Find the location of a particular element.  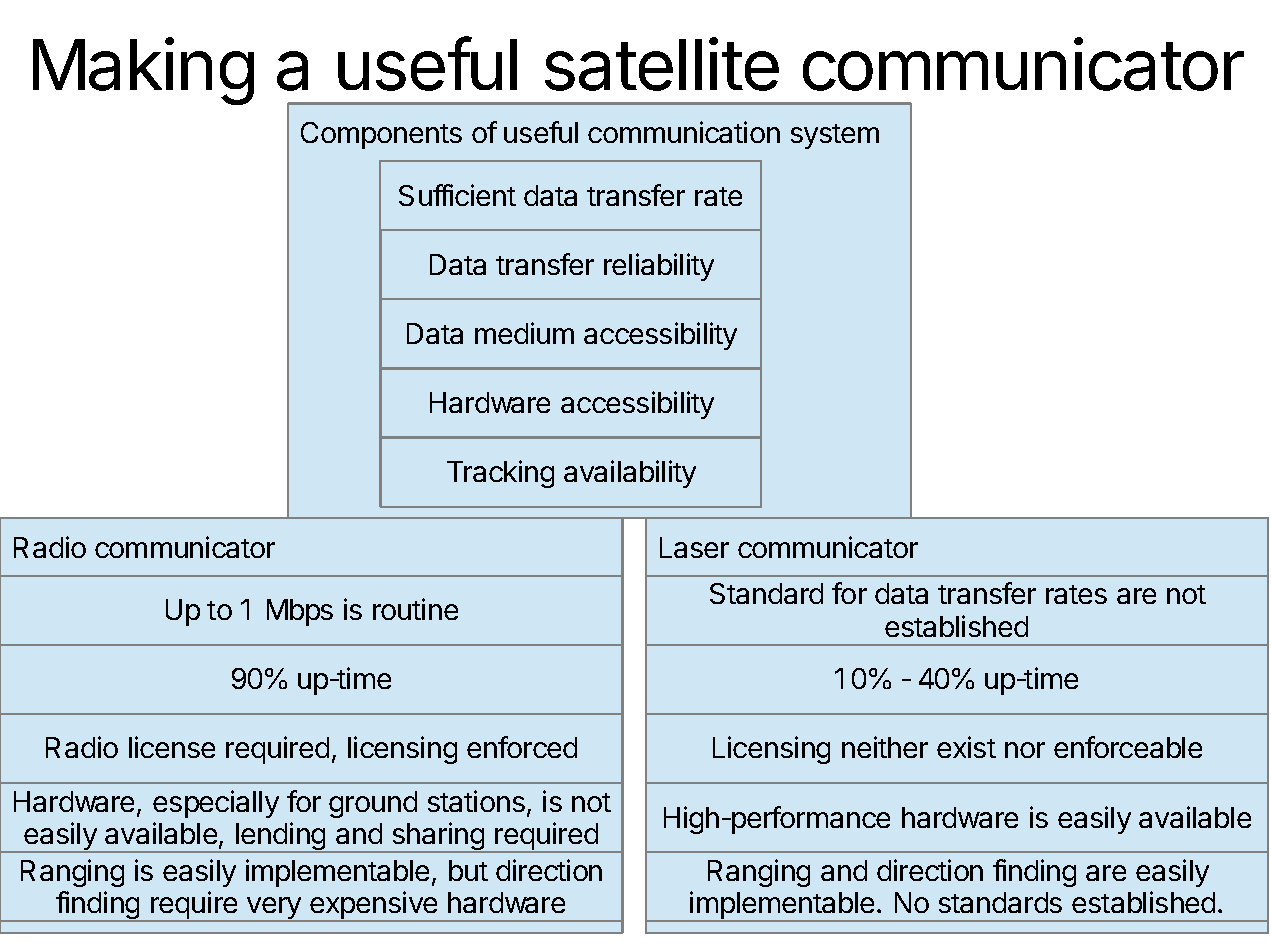

satellite is located at coordinates (662, 64).
